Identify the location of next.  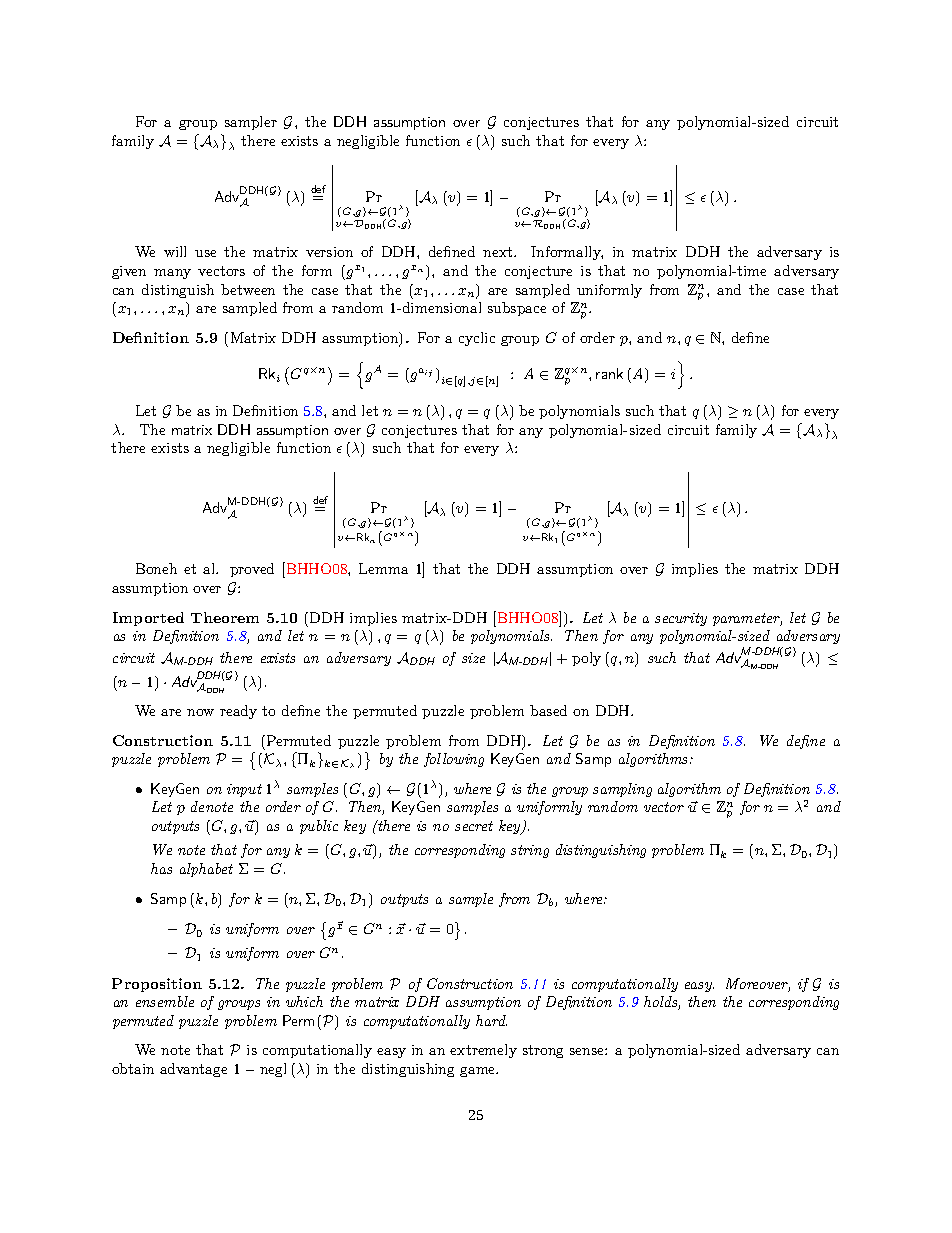
(499, 252).
